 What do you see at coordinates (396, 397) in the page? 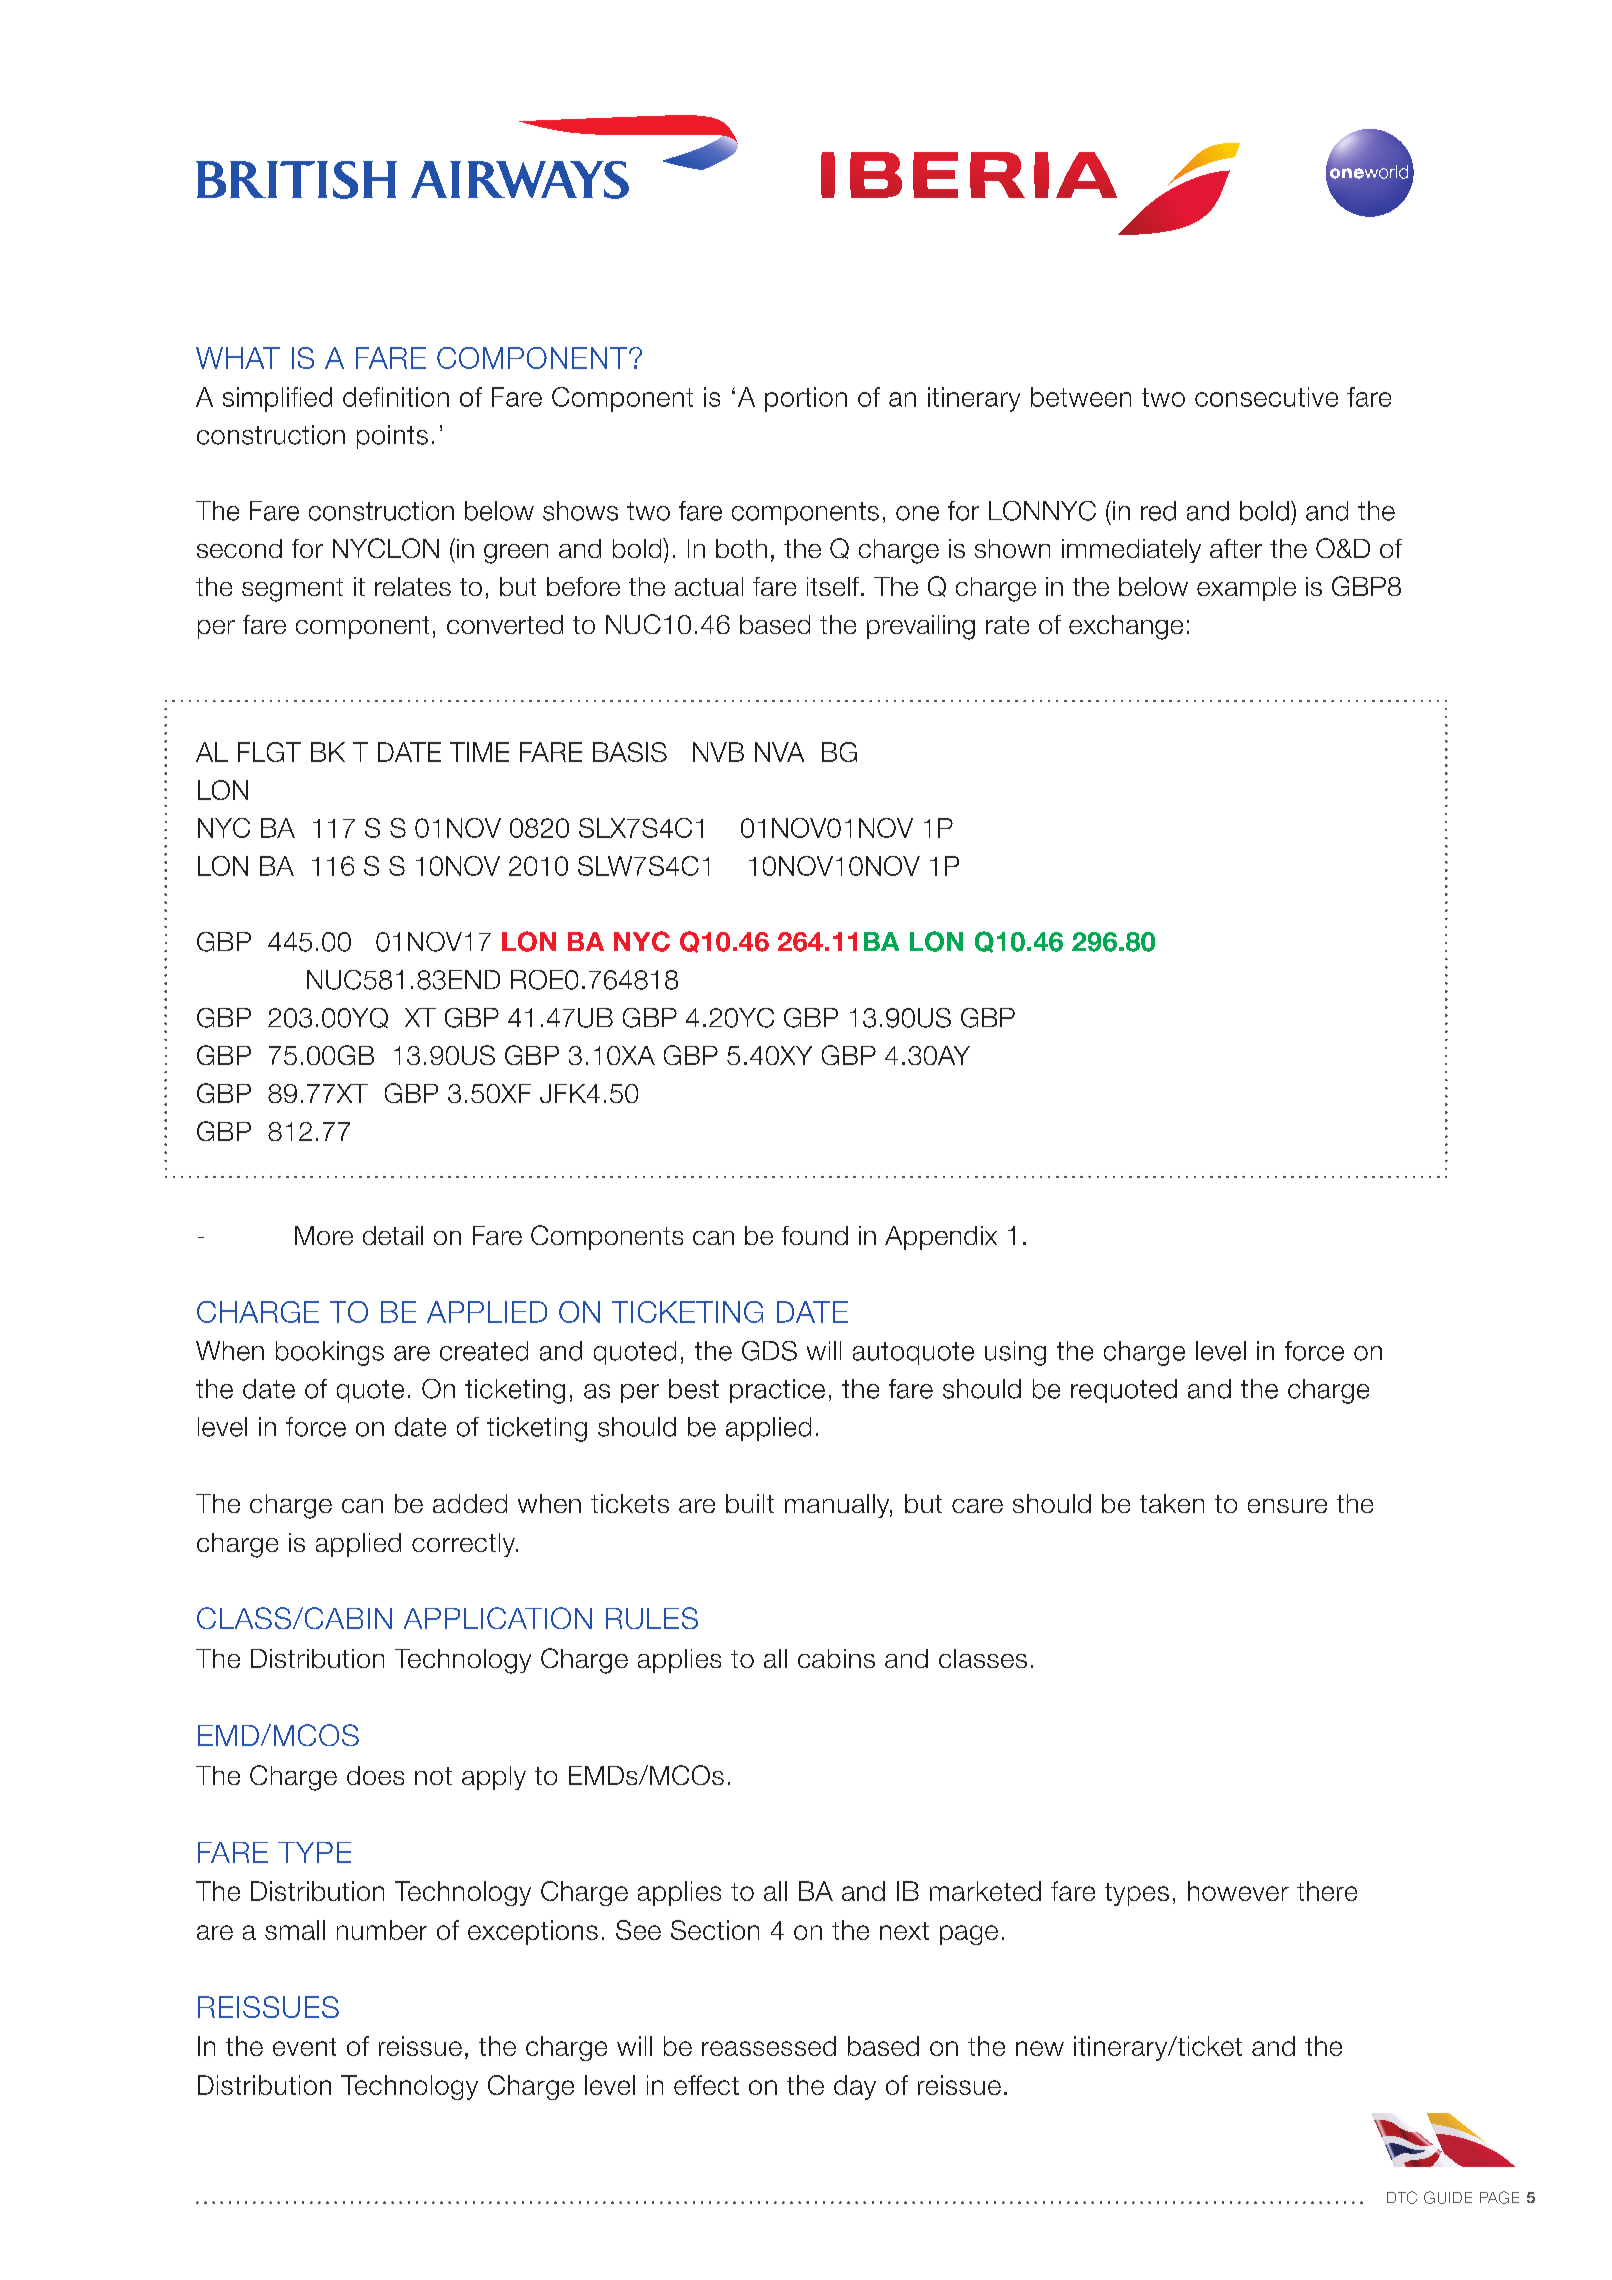
I see `definition` at bounding box center [396, 397].
